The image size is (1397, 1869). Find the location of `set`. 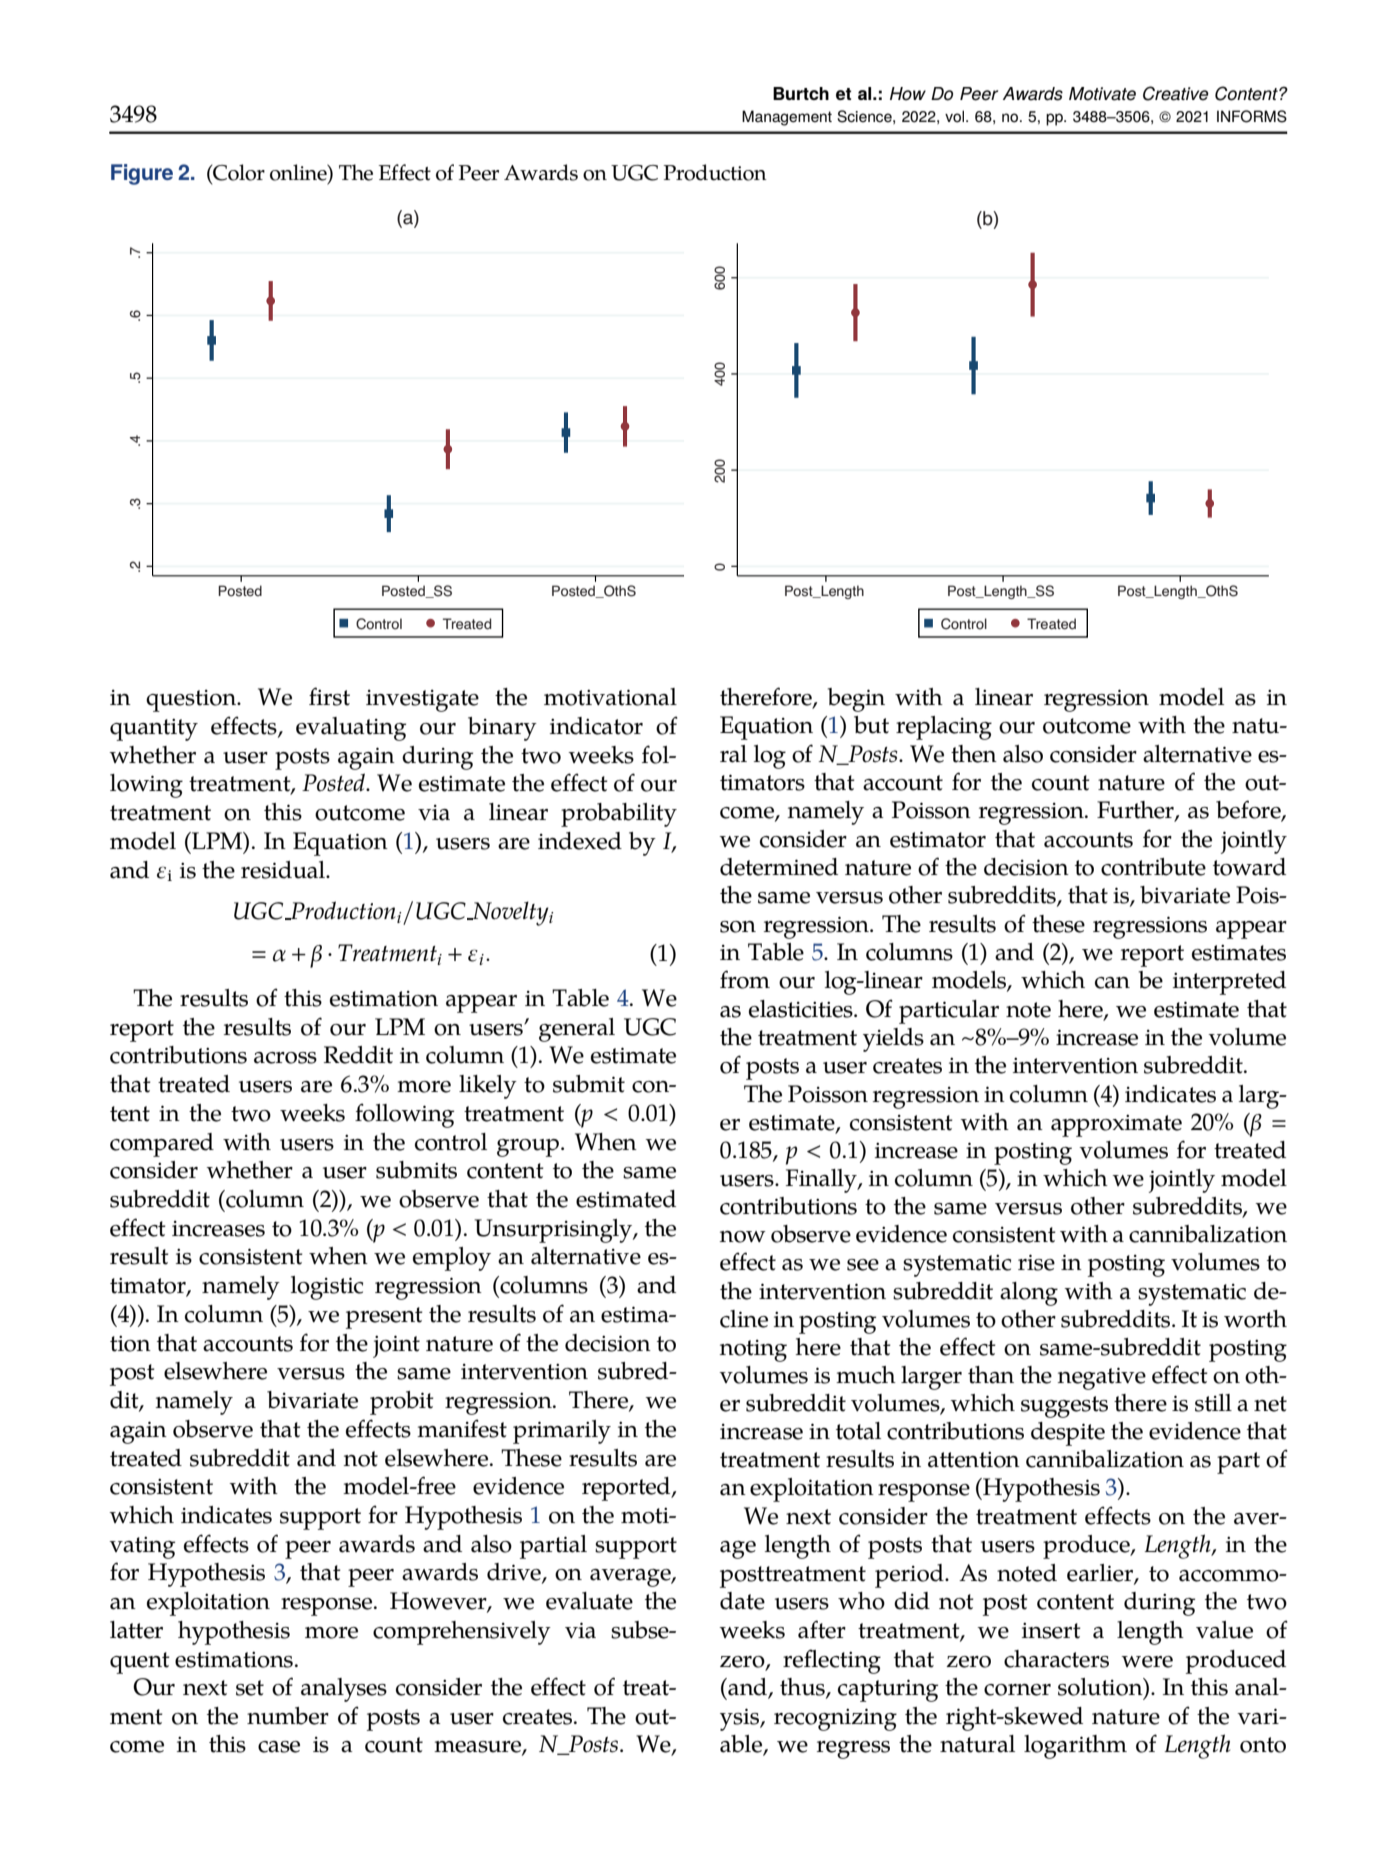

set is located at coordinates (250, 1688).
